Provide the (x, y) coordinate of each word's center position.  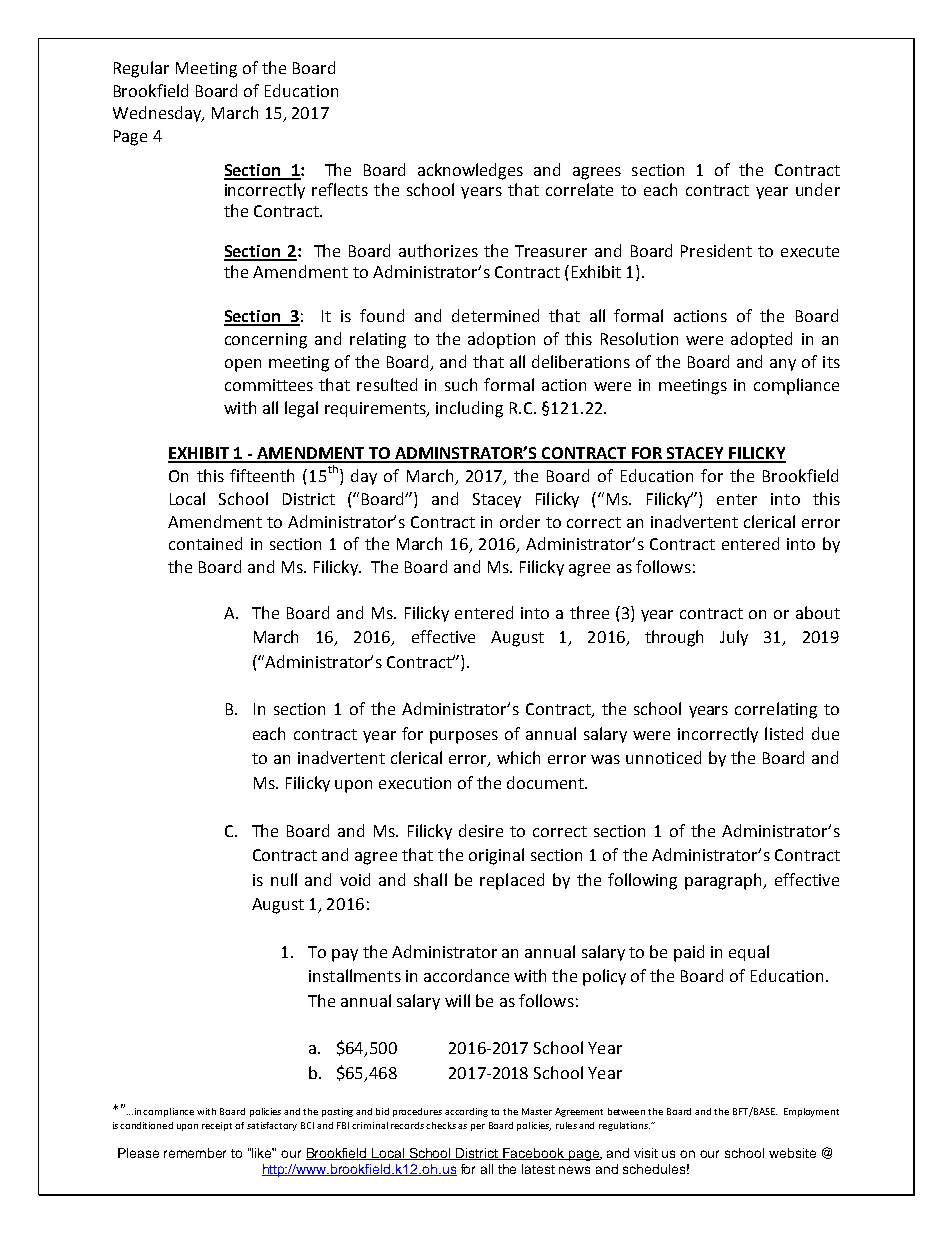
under (818, 189)
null (284, 879)
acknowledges (470, 171)
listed (784, 733)
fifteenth (262, 475)
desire (481, 830)
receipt (217, 1126)
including (469, 409)
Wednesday (158, 114)
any (783, 365)
